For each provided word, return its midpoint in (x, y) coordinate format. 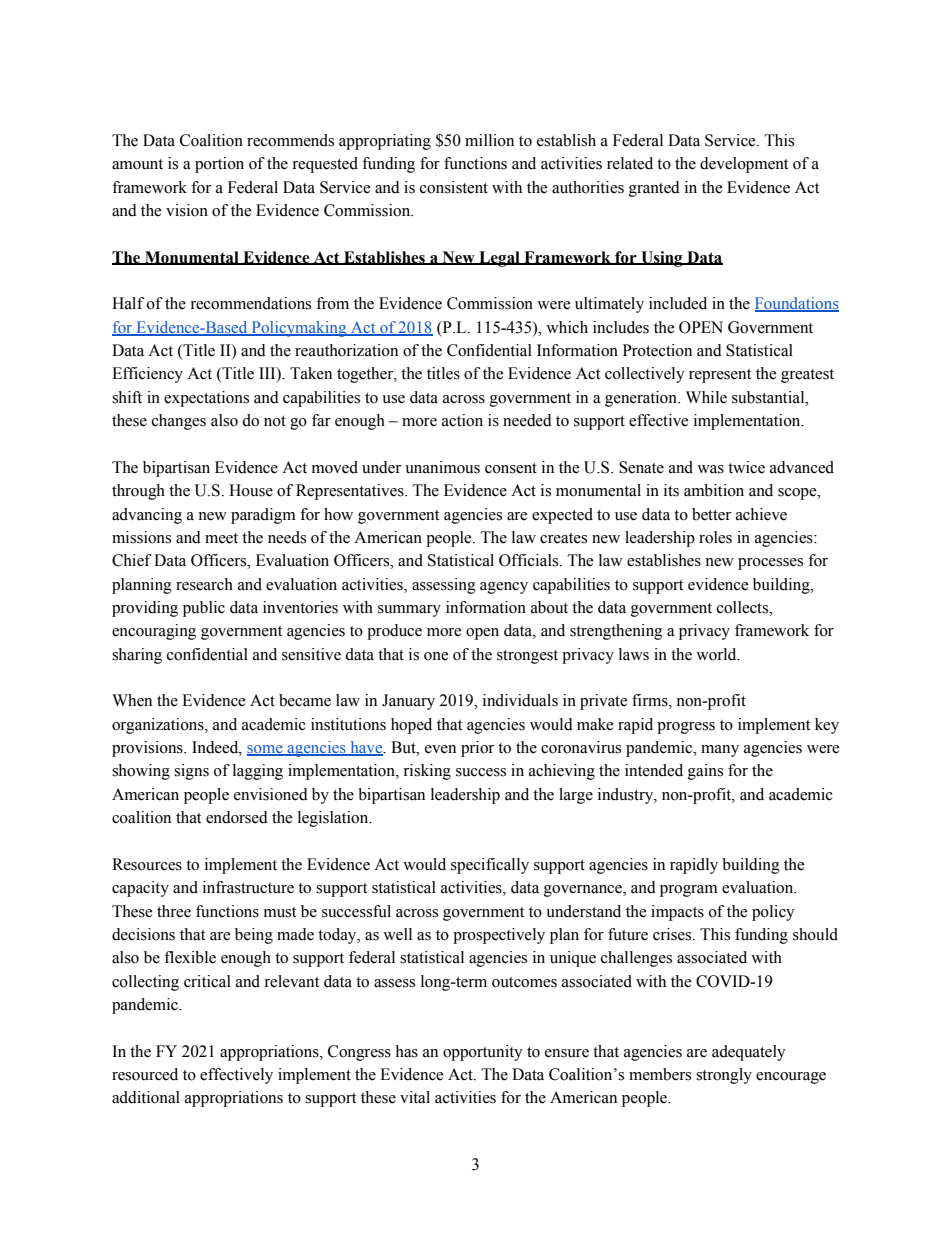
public (204, 609)
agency (504, 588)
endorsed (237, 817)
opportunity (483, 1053)
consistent (454, 187)
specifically (490, 866)
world (717, 654)
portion (219, 165)
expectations (206, 399)
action (462, 420)
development (744, 165)
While (706, 397)
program (689, 891)
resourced (145, 1074)
